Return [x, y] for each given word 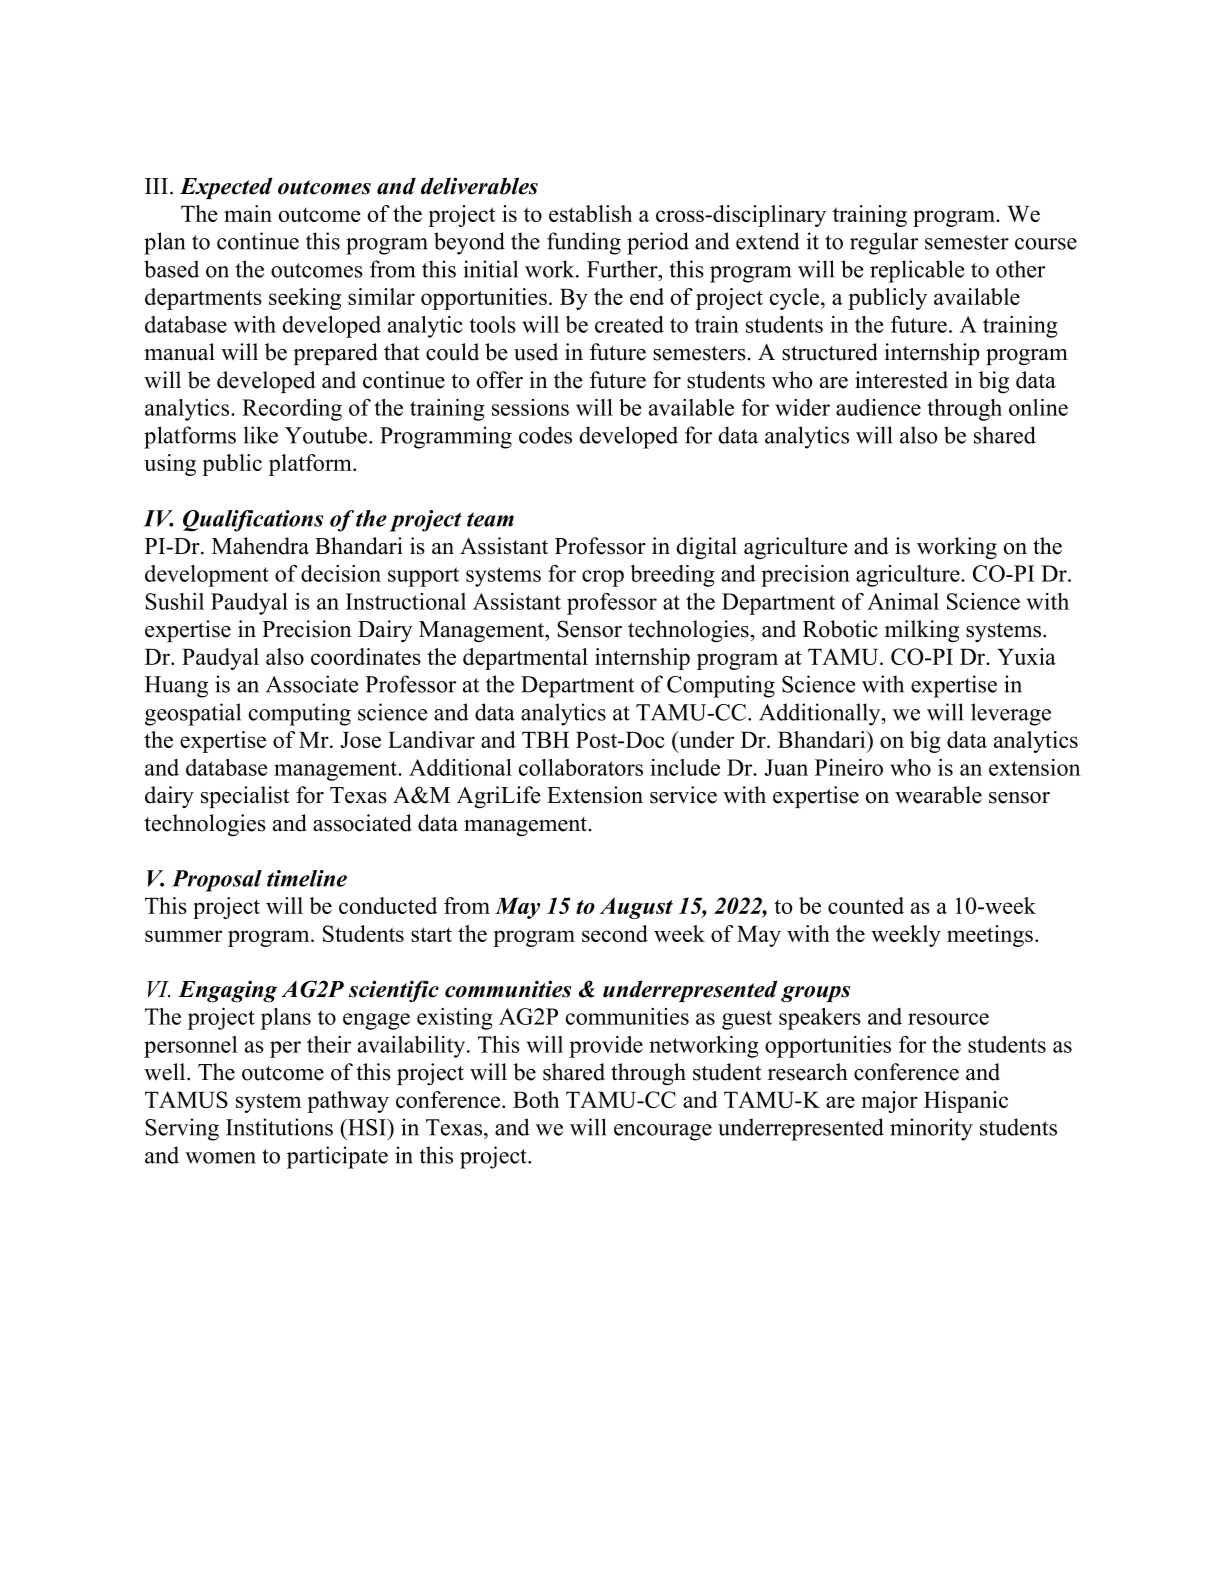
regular [884, 243]
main [248, 213]
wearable [938, 795]
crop [603, 578]
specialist [245, 797]
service [683, 795]
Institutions [279, 1127]
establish [590, 213]
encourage [663, 1132]
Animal [903, 601]
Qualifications [253, 521]
